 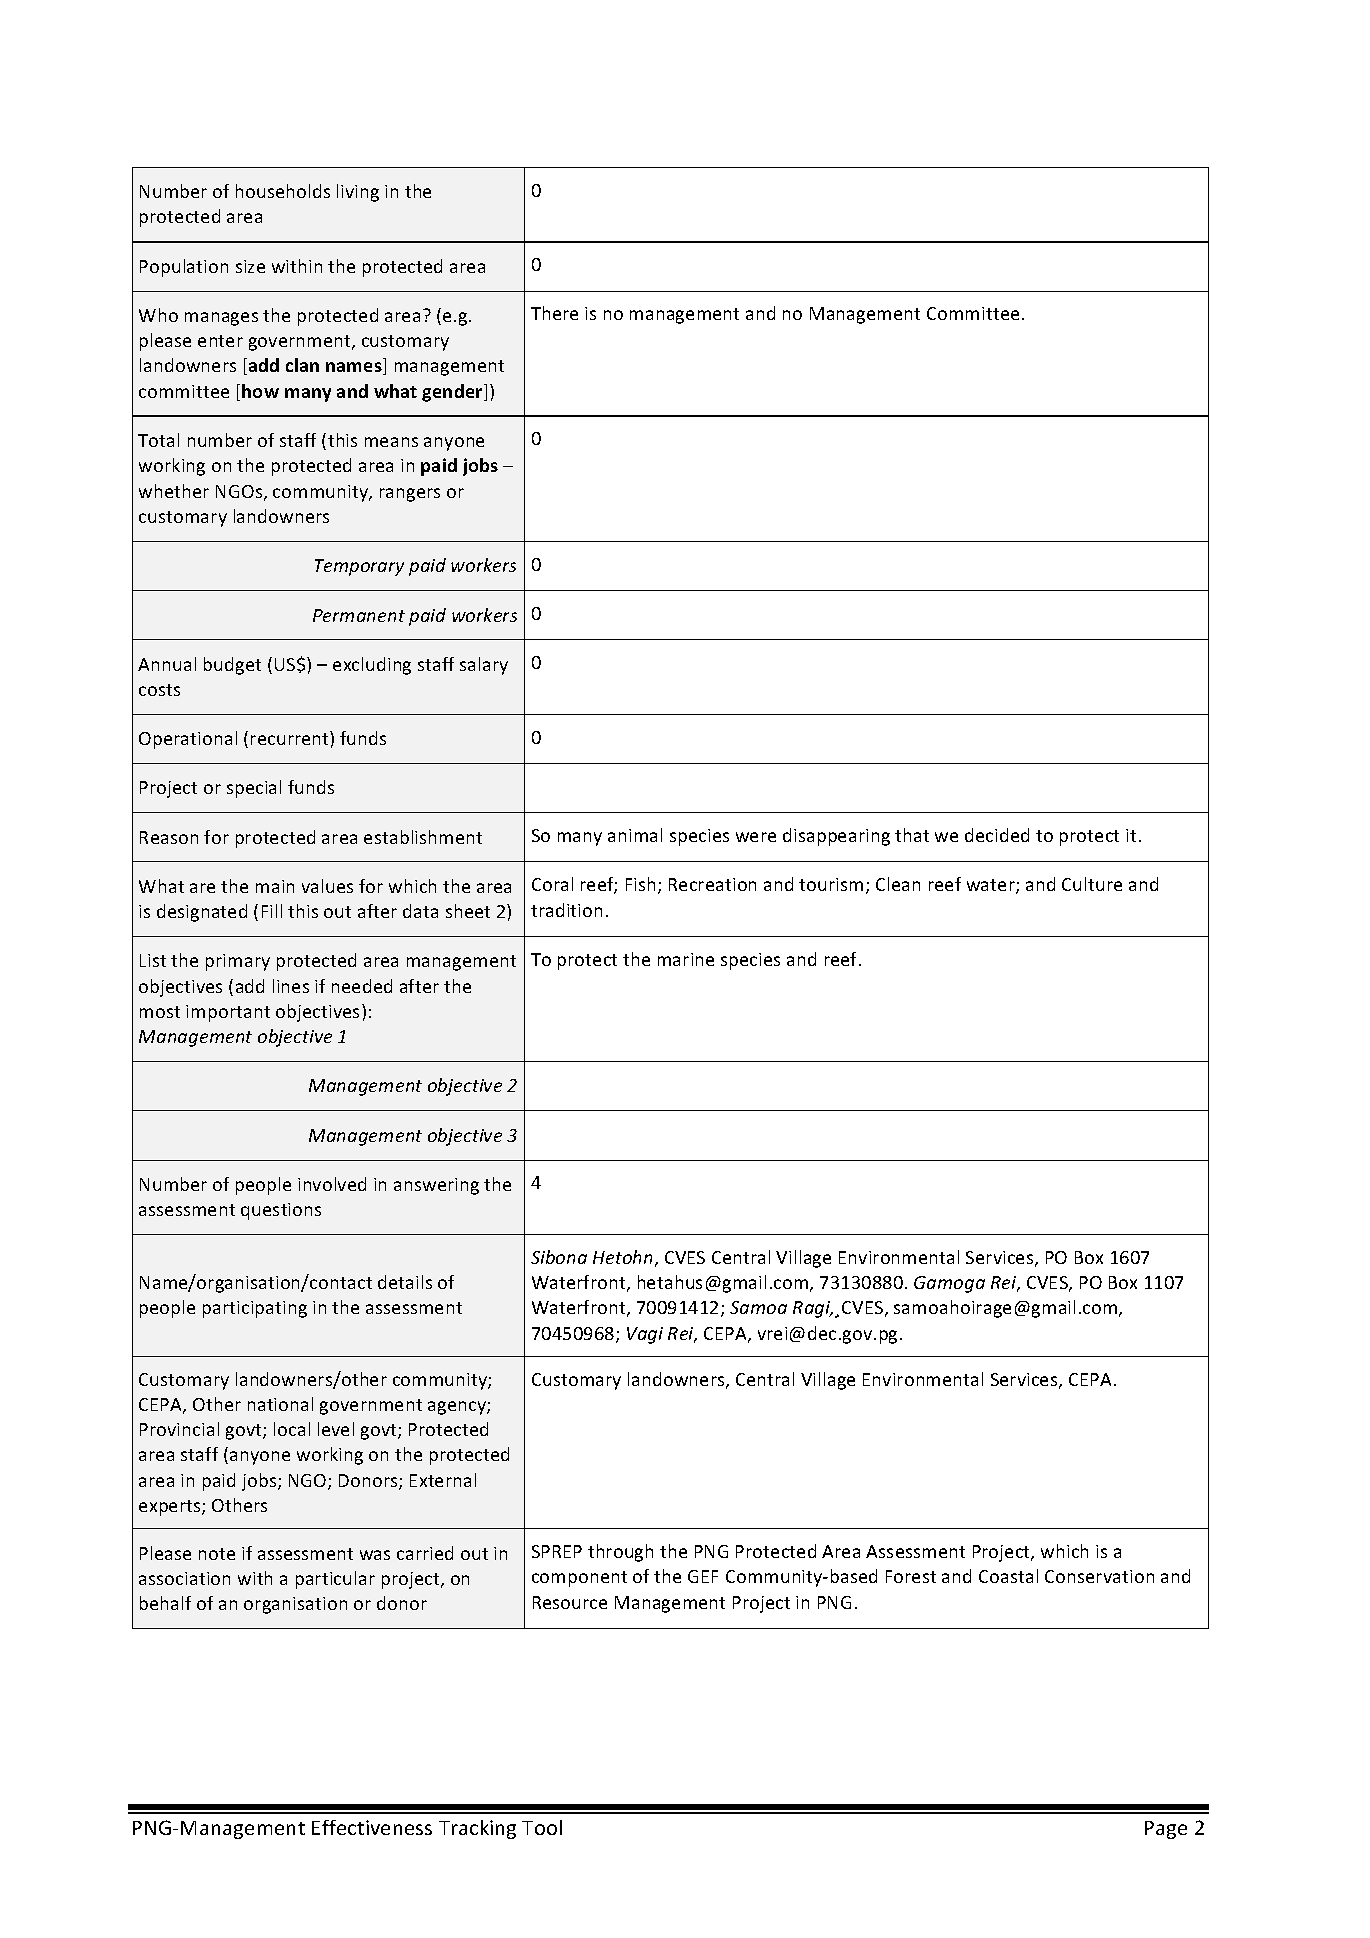 I want to click on Effectiveness, so click(x=372, y=1827).
